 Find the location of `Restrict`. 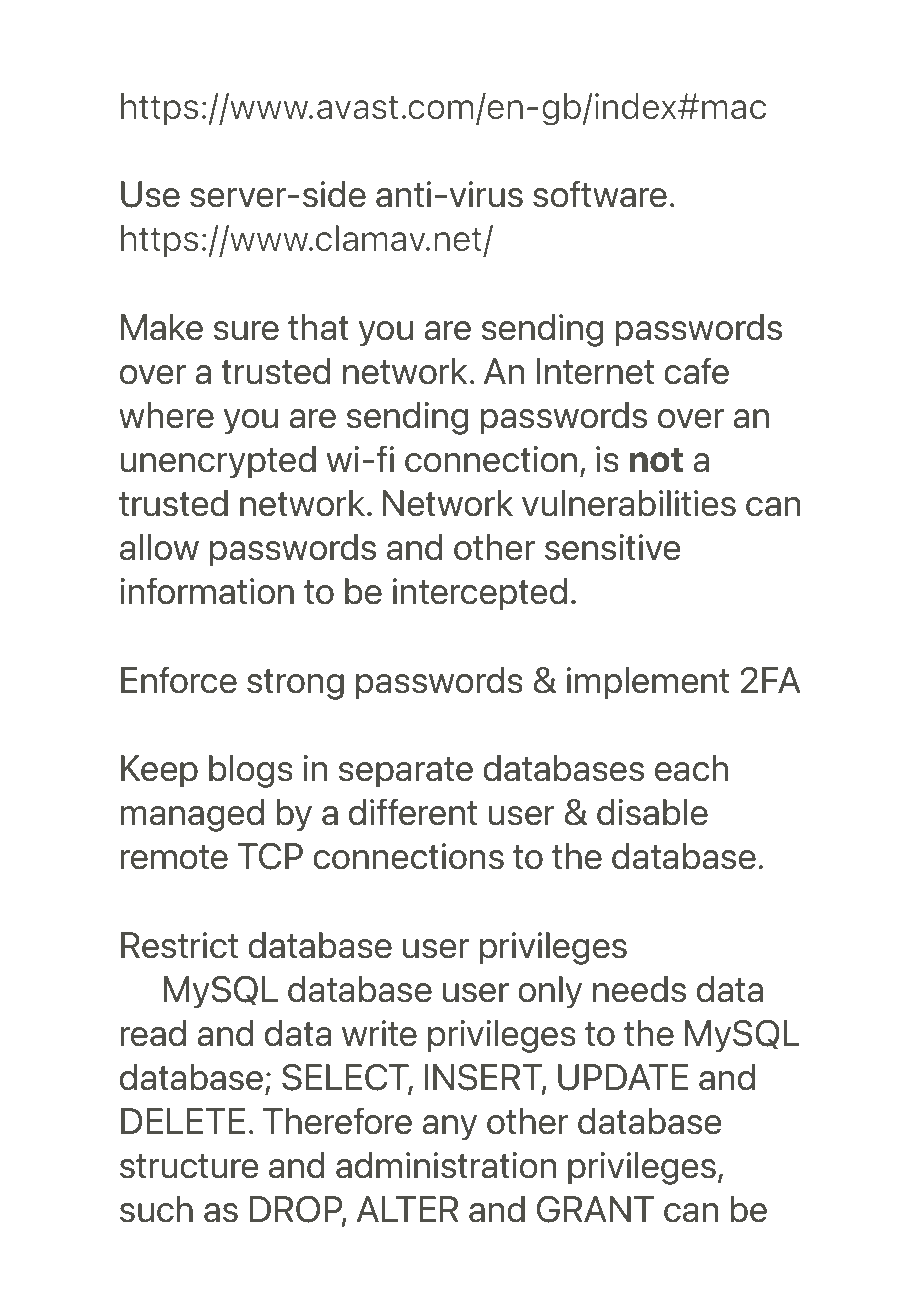

Restrict is located at coordinates (179, 945).
